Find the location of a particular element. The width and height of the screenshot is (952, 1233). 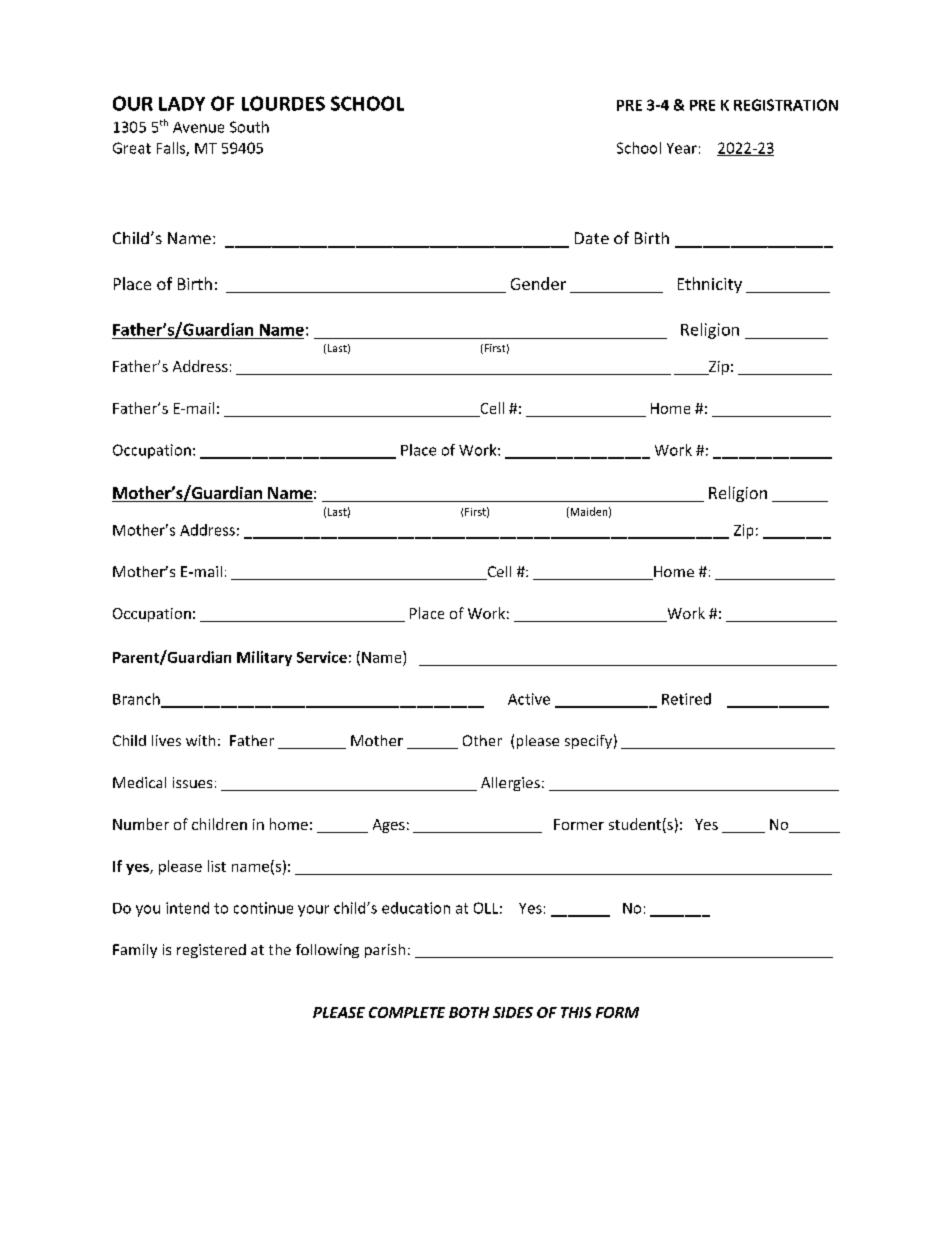

LOURDES is located at coordinates (283, 103).
